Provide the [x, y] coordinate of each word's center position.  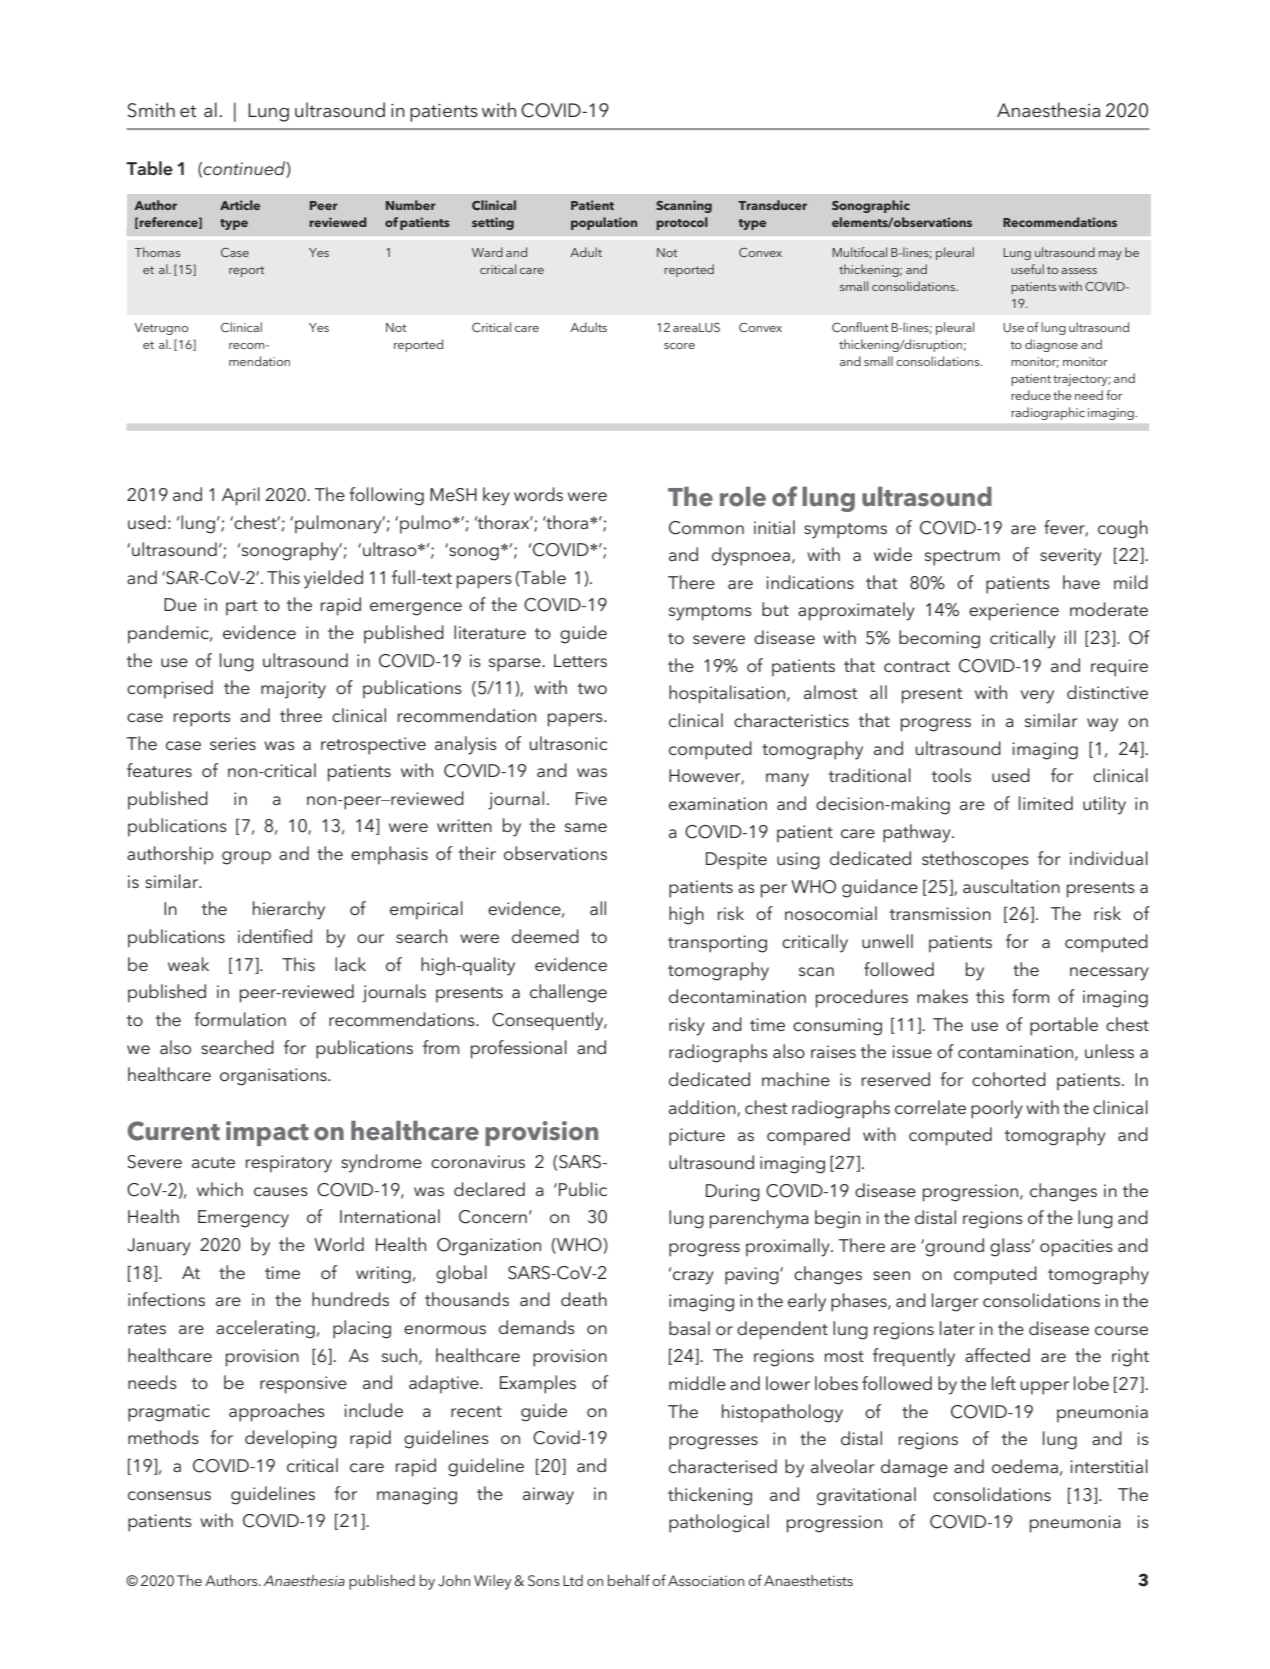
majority [293, 690]
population [604, 223]
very [1037, 697]
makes [942, 996]
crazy [693, 1278]
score [679, 346]
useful [1027, 269]
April [241, 496]
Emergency [243, 1219]
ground [953, 1247]
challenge [568, 993]
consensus [169, 1496]
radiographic [1048, 413]
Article [240, 205]
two [592, 688]
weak [188, 964]
